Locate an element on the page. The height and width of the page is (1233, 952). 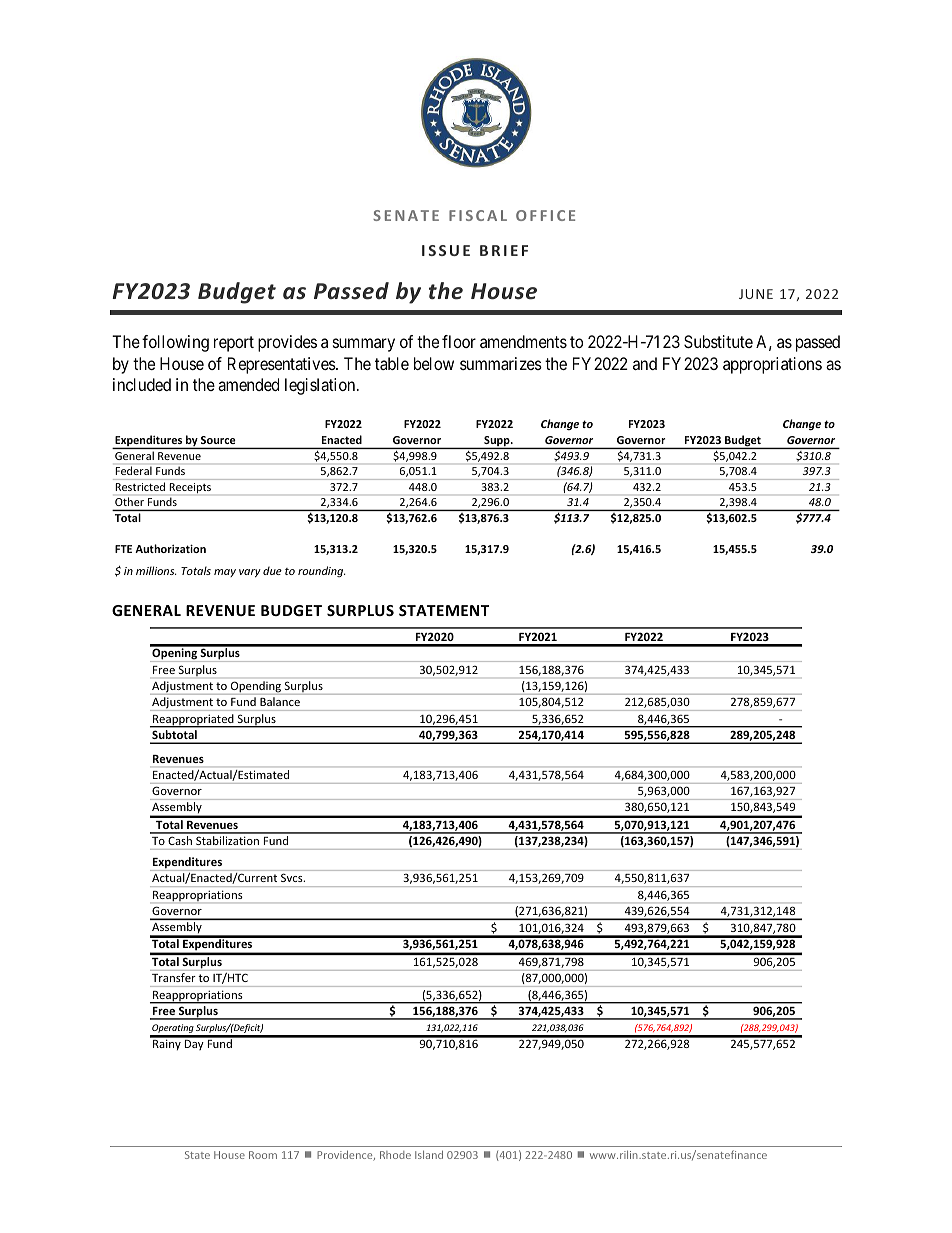
Substitute is located at coordinates (718, 341).
